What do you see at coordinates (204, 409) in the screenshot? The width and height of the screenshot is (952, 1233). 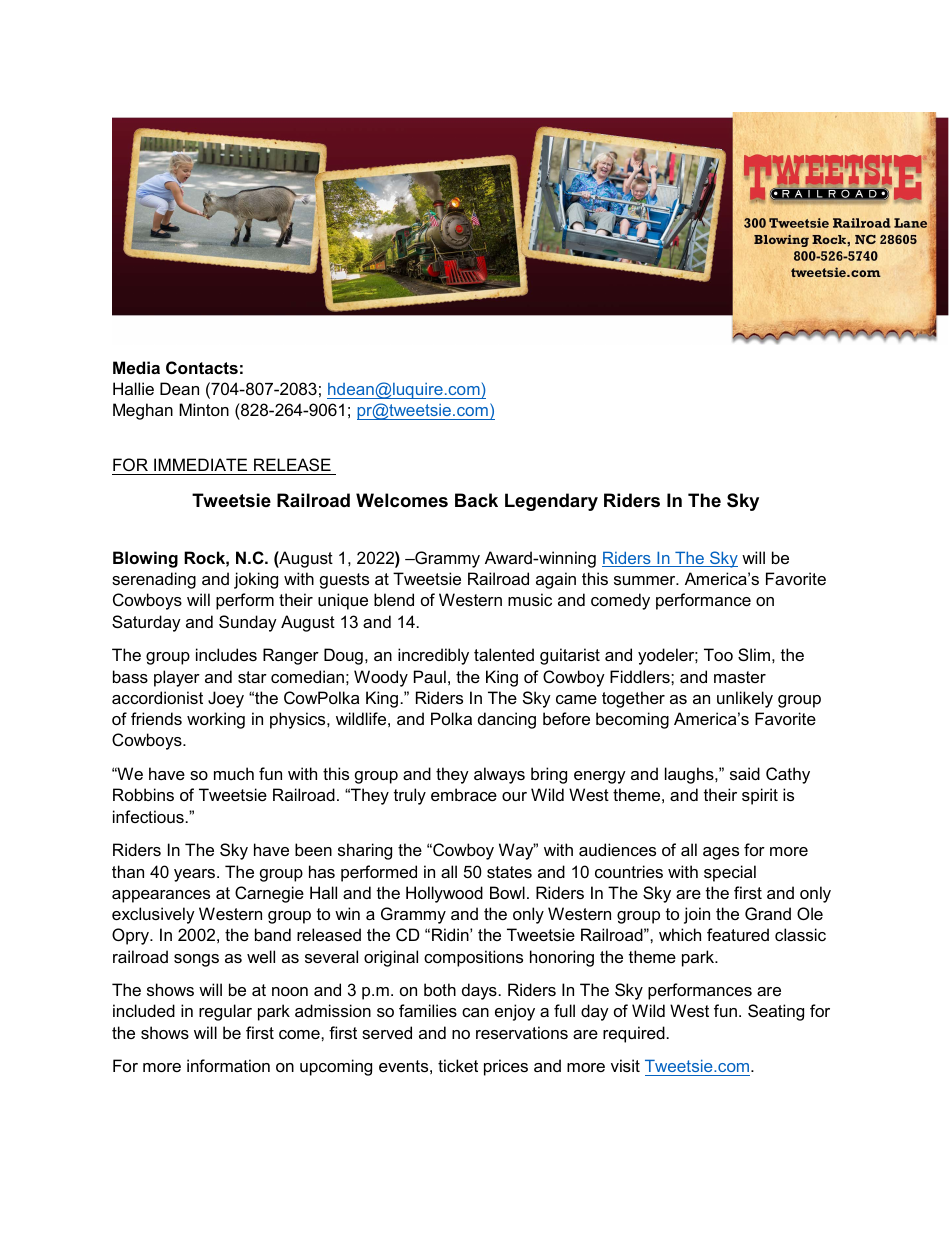 I see `Minton` at bounding box center [204, 409].
